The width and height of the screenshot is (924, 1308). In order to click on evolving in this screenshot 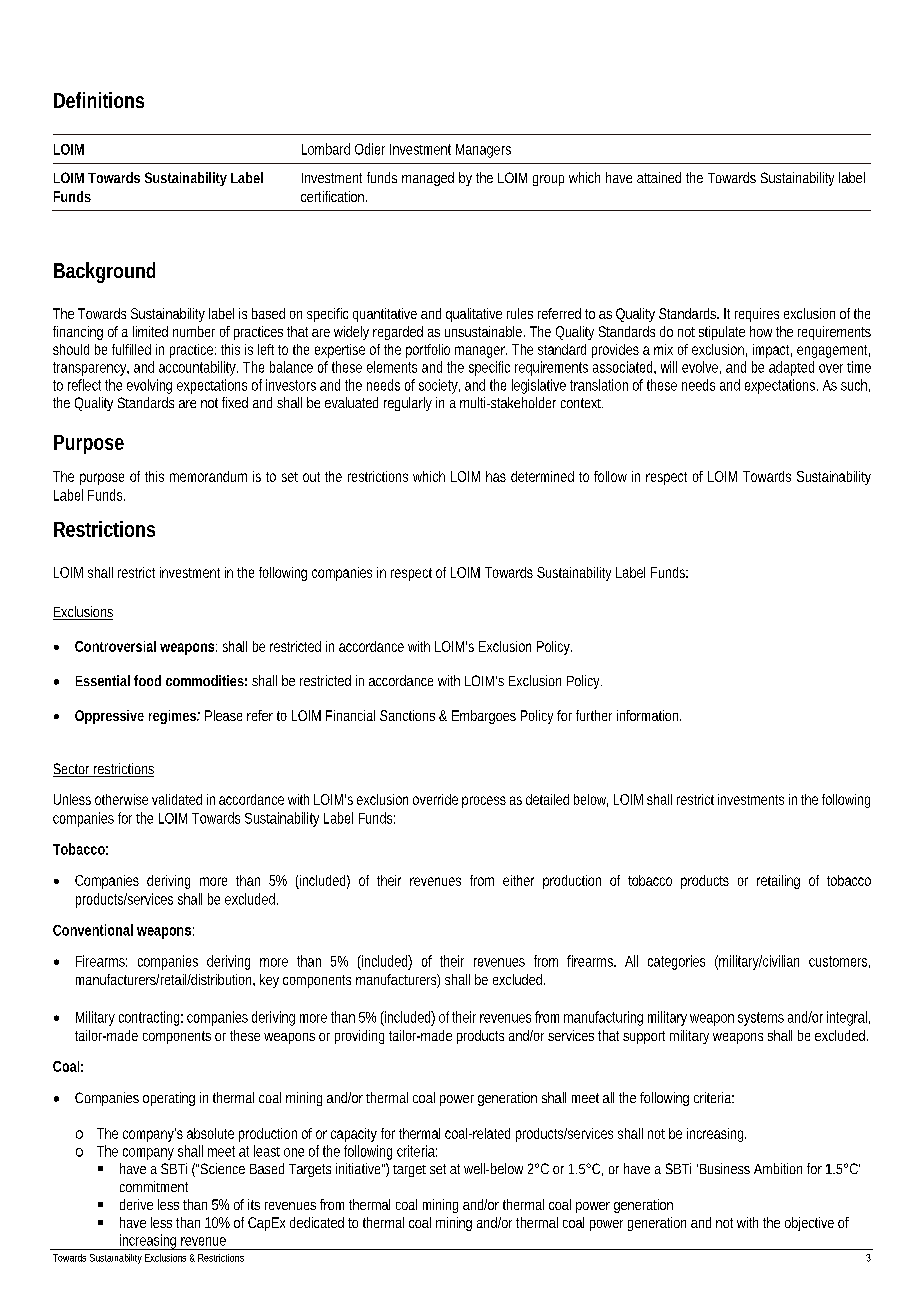, I will do `click(149, 386)`.
